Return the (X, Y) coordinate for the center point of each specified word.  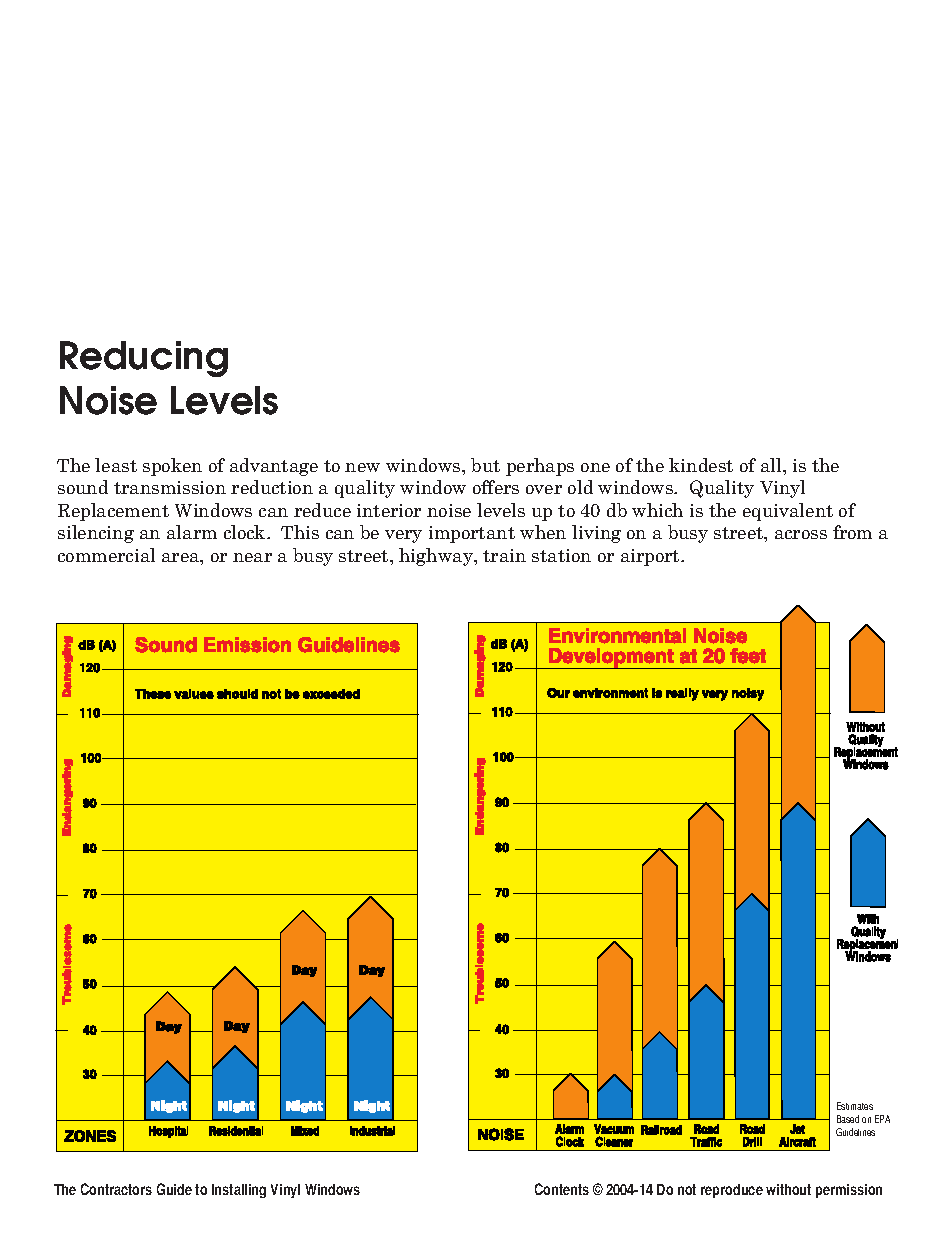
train (504, 555)
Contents (562, 1189)
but (485, 465)
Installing (239, 1191)
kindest (701, 465)
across (801, 534)
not (687, 1189)
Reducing (144, 359)
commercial (106, 555)
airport (651, 557)
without (788, 1189)
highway (437, 557)
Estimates (855, 1106)
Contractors (116, 1189)
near (252, 557)
